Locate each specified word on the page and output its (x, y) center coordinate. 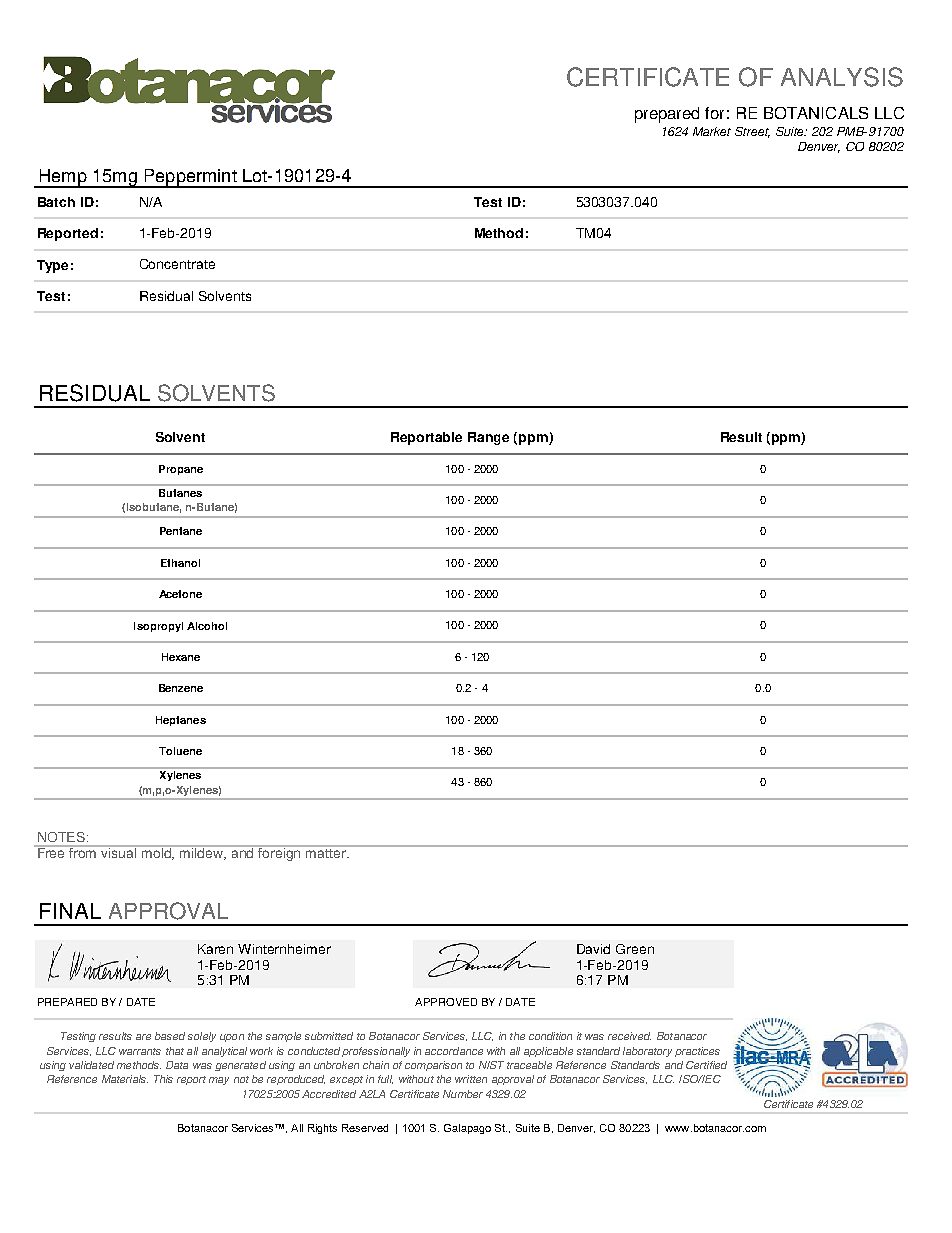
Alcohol (207, 626)
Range (488, 438)
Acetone (180, 594)
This (163, 1079)
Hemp (63, 178)
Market (712, 131)
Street (752, 132)
